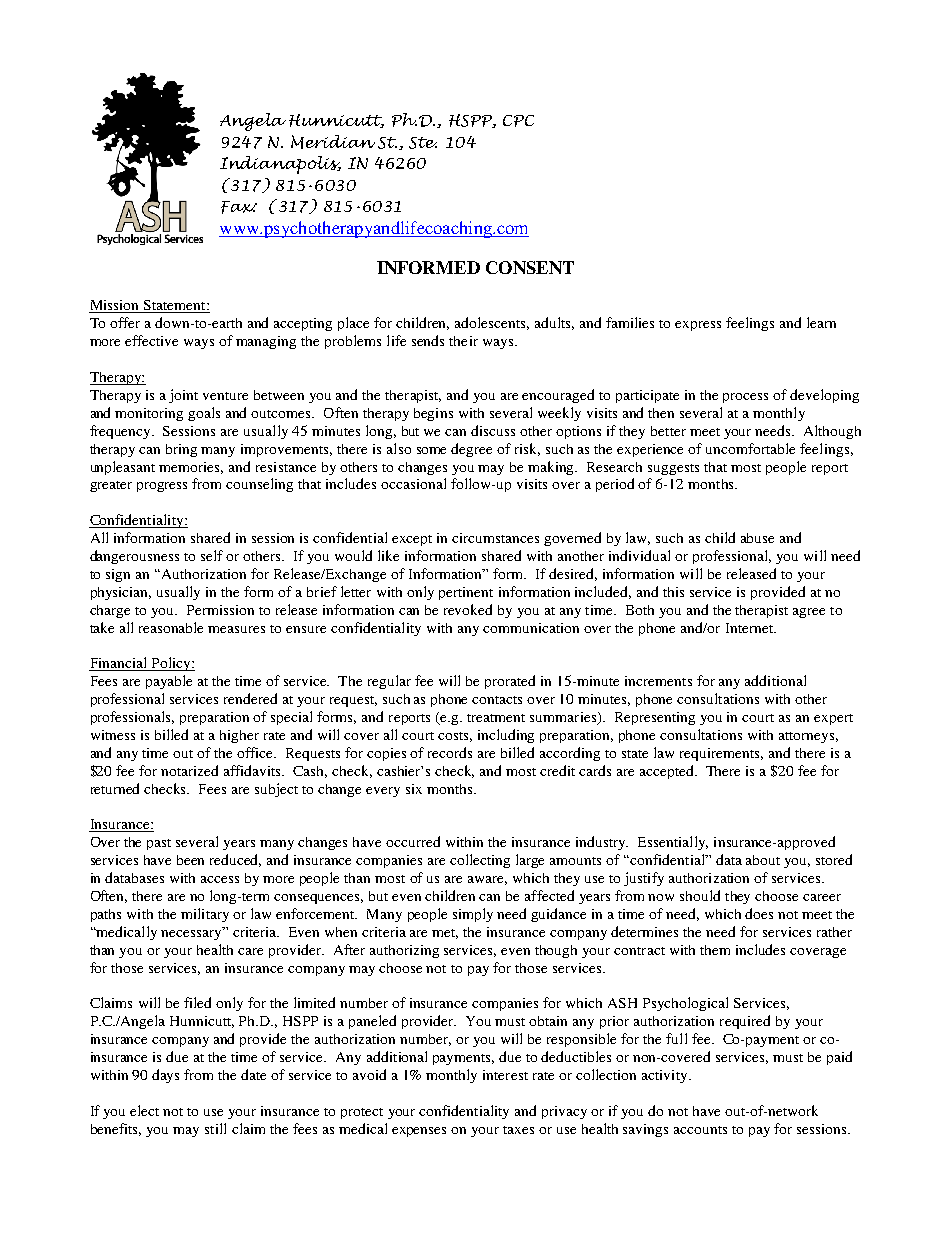 This screenshot has height=1233, width=952. What do you see at coordinates (189, 770) in the screenshot?
I see `notarized` at bounding box center [189, 770].
